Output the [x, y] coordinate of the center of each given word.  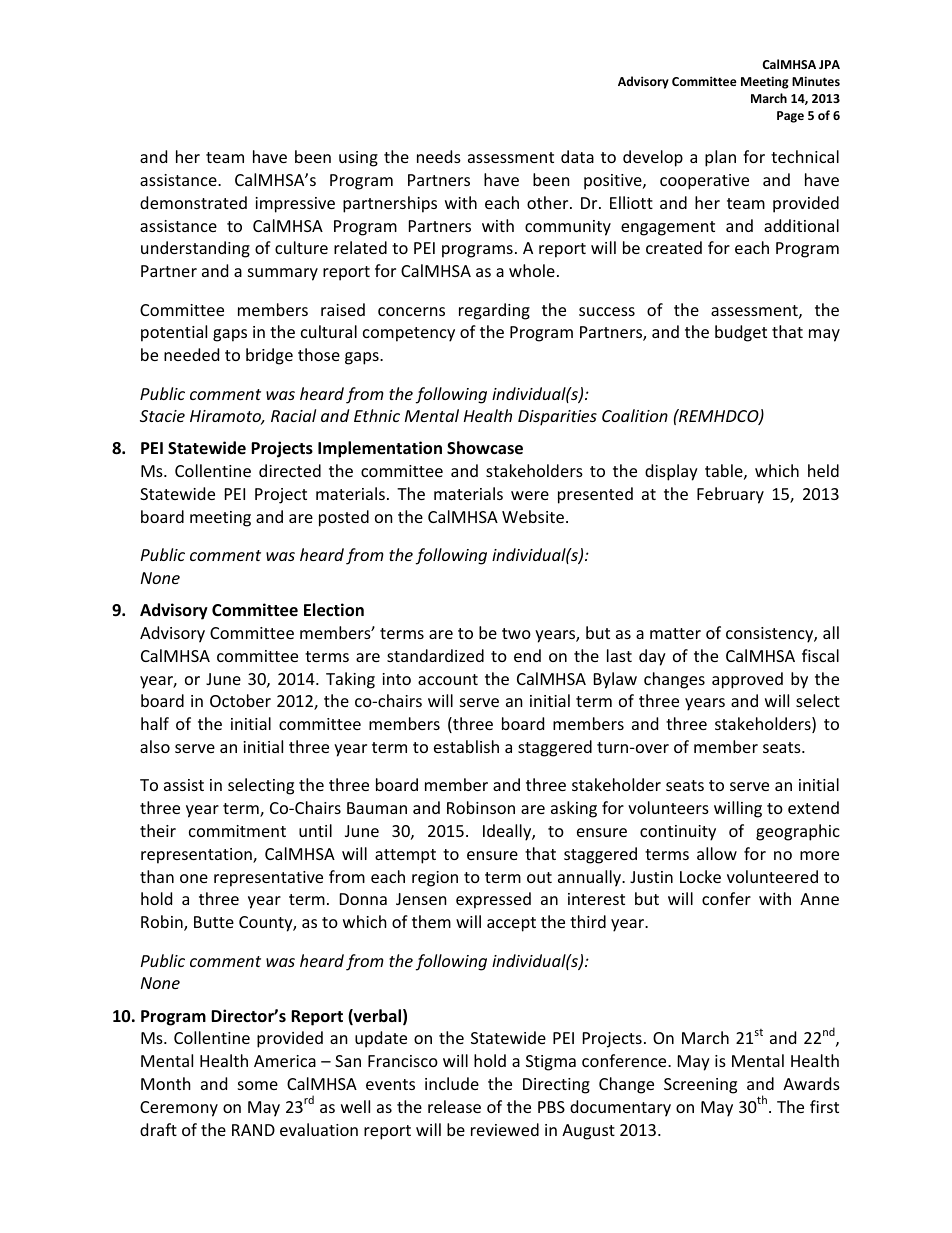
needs [439, 156]
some [258, 1085]
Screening [700, 1086]
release [454, 1106]
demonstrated [193, 202]
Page [790, 117]
